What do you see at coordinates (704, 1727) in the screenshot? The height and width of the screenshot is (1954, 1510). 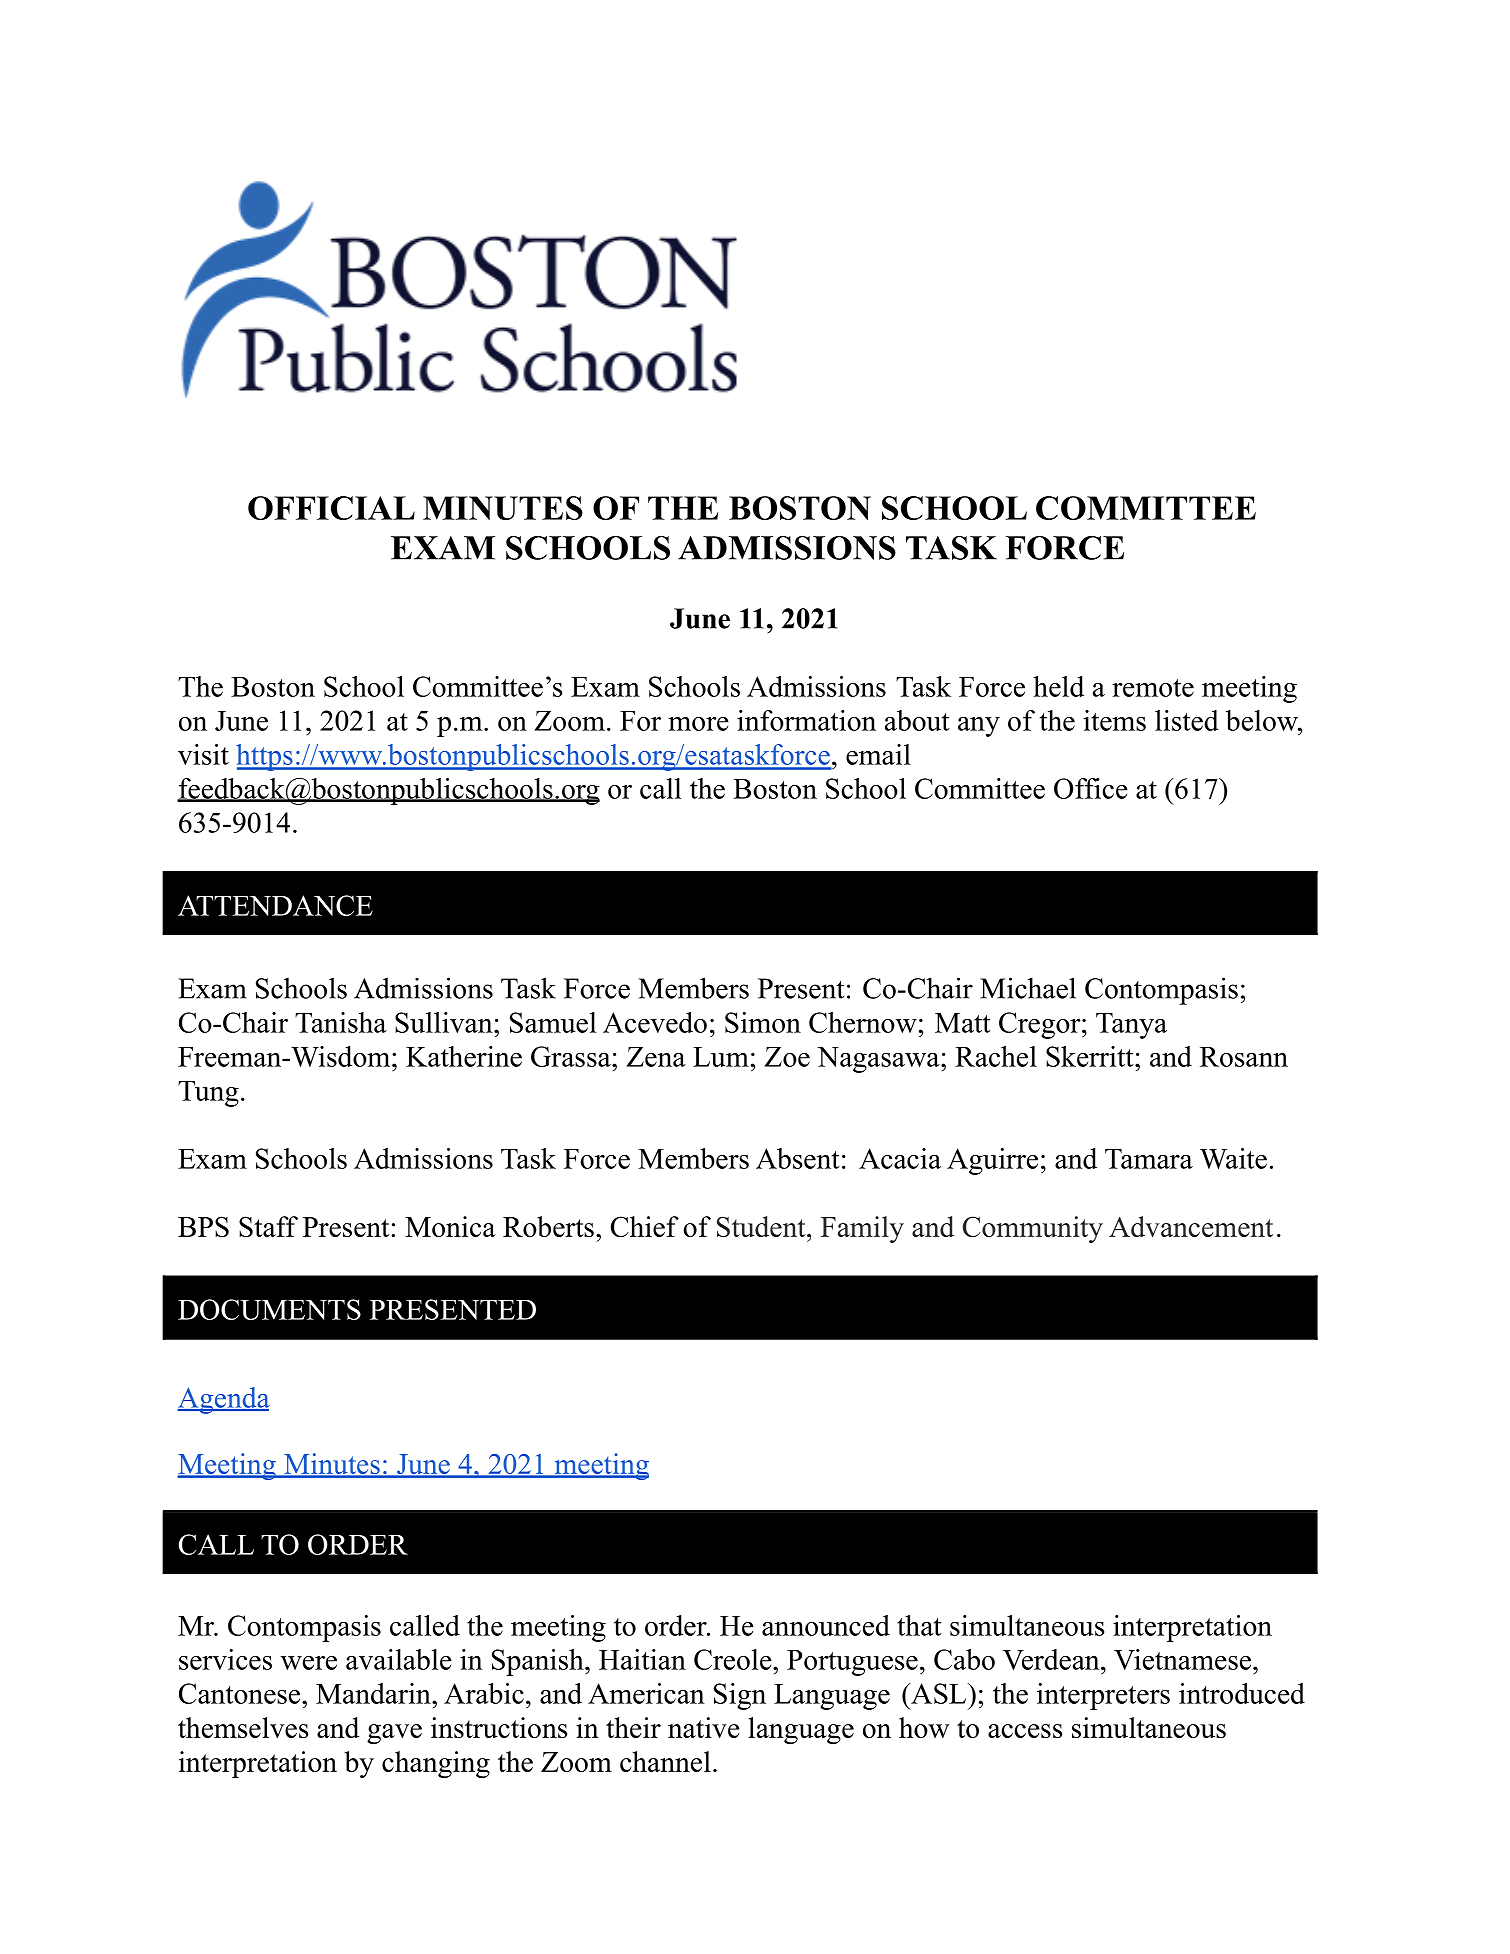 I see `native` at bounding box center [704, 1727].
